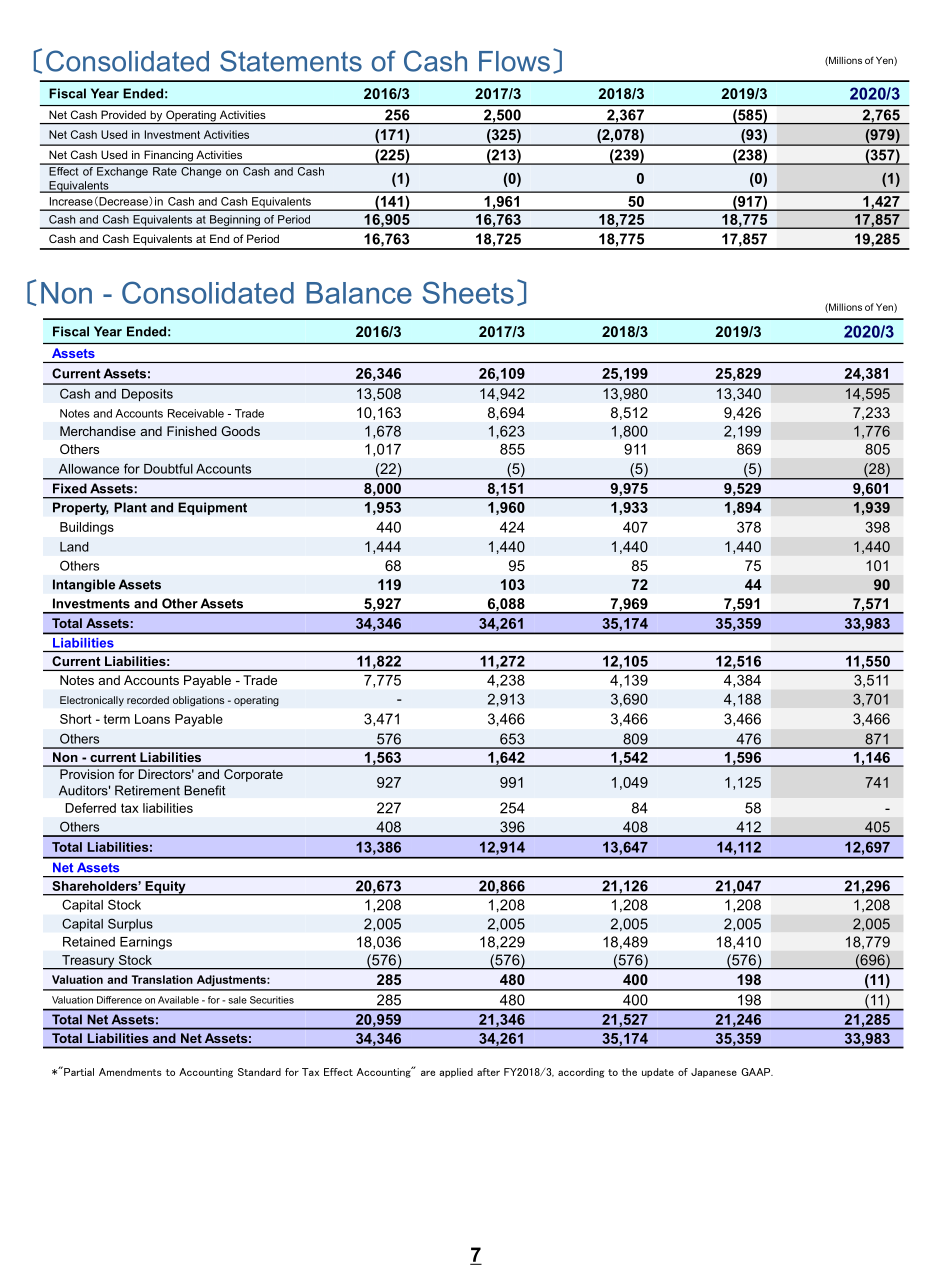 This page has height=1268, width=952. Describe the element at coordinates (123, 114) in the page. I see `Provided` at that location.
